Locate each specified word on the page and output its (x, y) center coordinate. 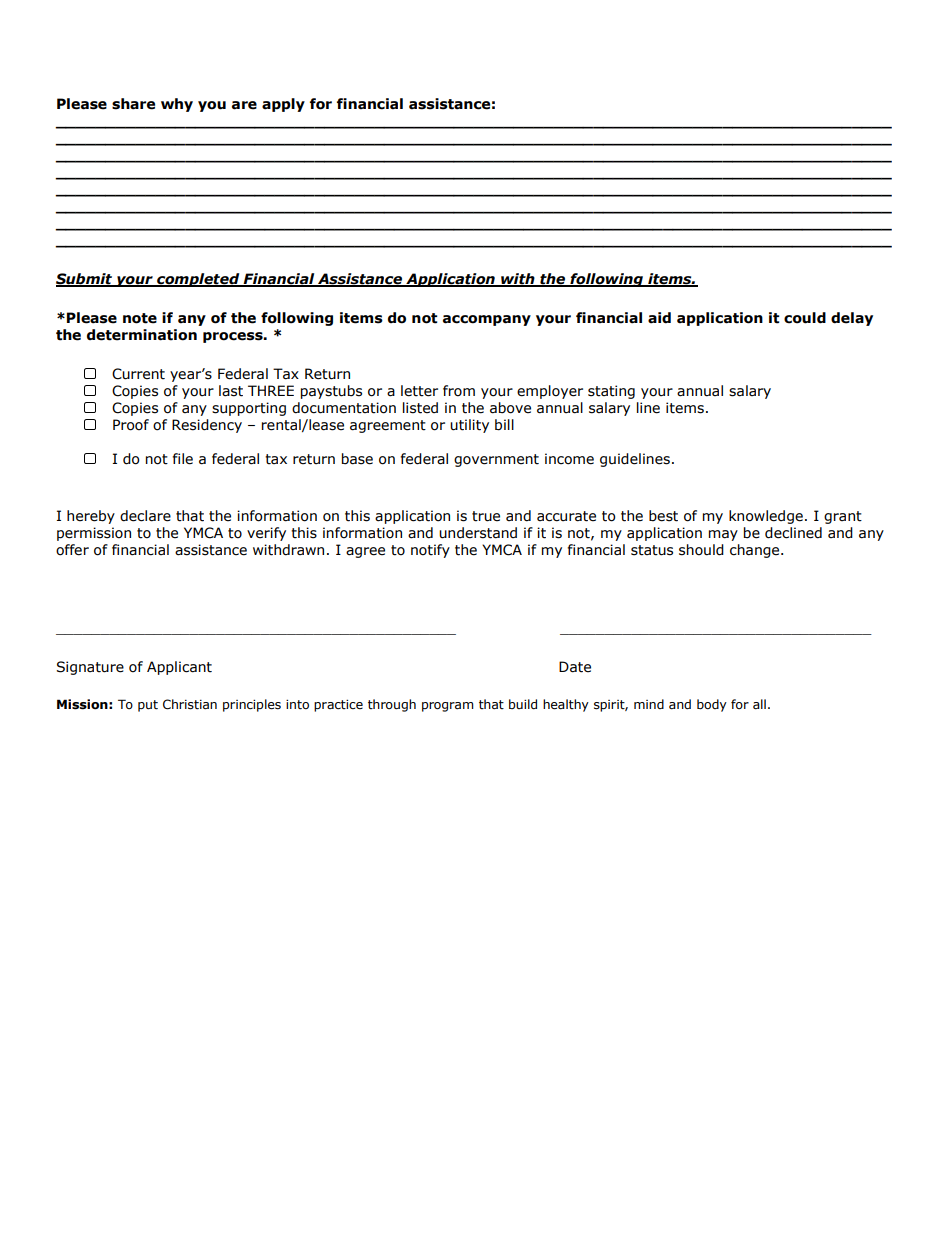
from (459, 391)
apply (283, 105)
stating (611, 392)
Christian (190, 704)
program (448, 707)
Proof (131, 425)
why (177, 105)
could (805, 318)
